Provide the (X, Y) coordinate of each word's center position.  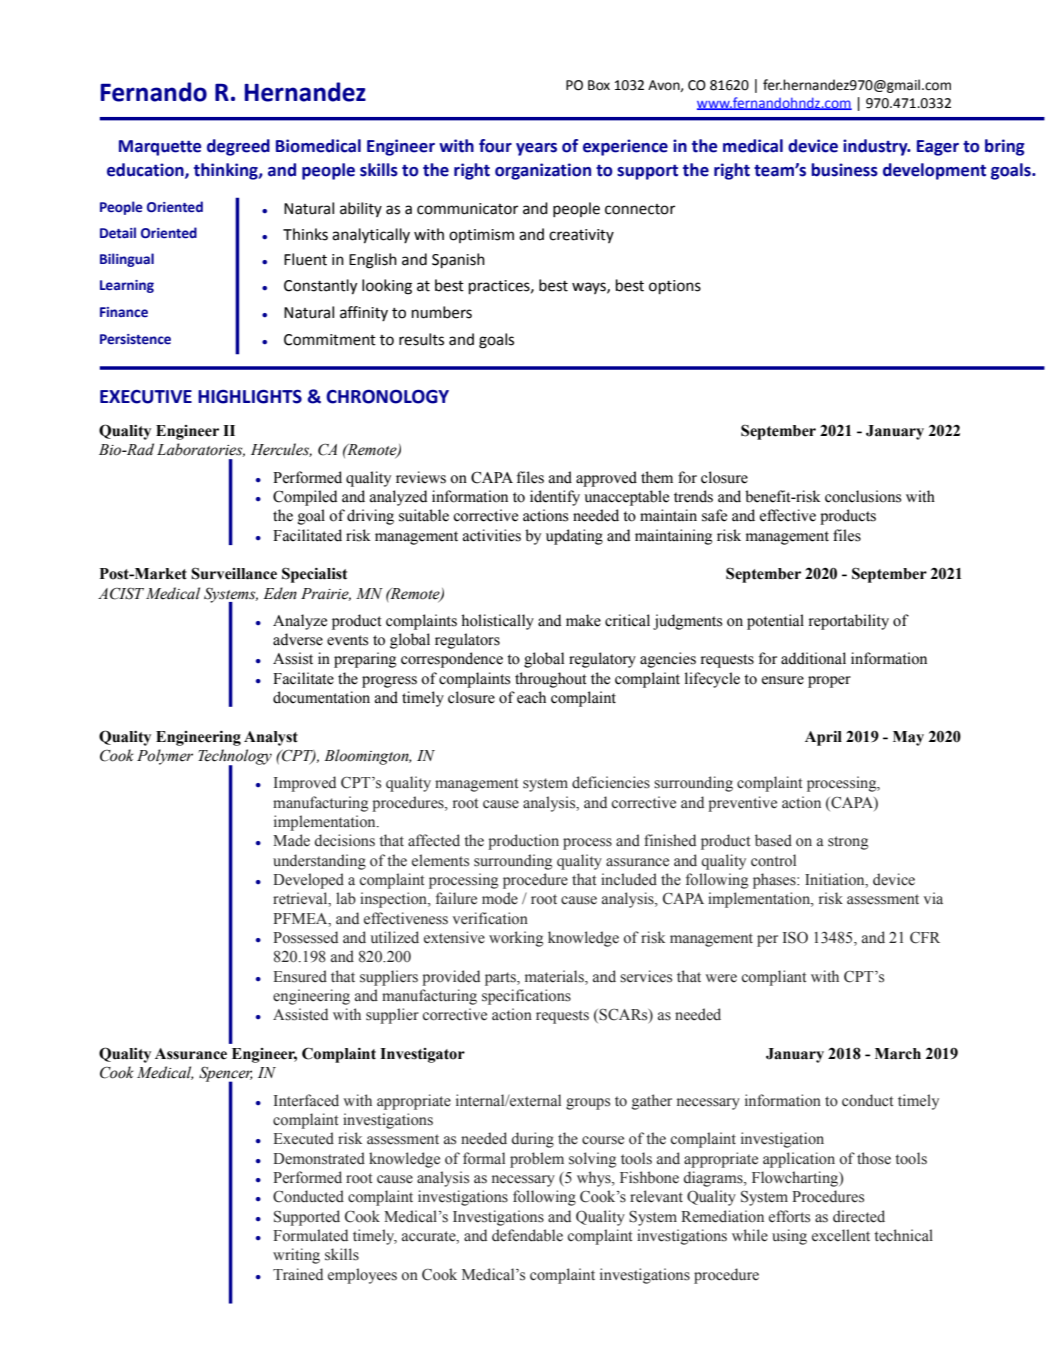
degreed (238, 147)
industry (876, 147)
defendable (527, 1235)
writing (296, 1256)
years (536, 149)
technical (904, 1235)
